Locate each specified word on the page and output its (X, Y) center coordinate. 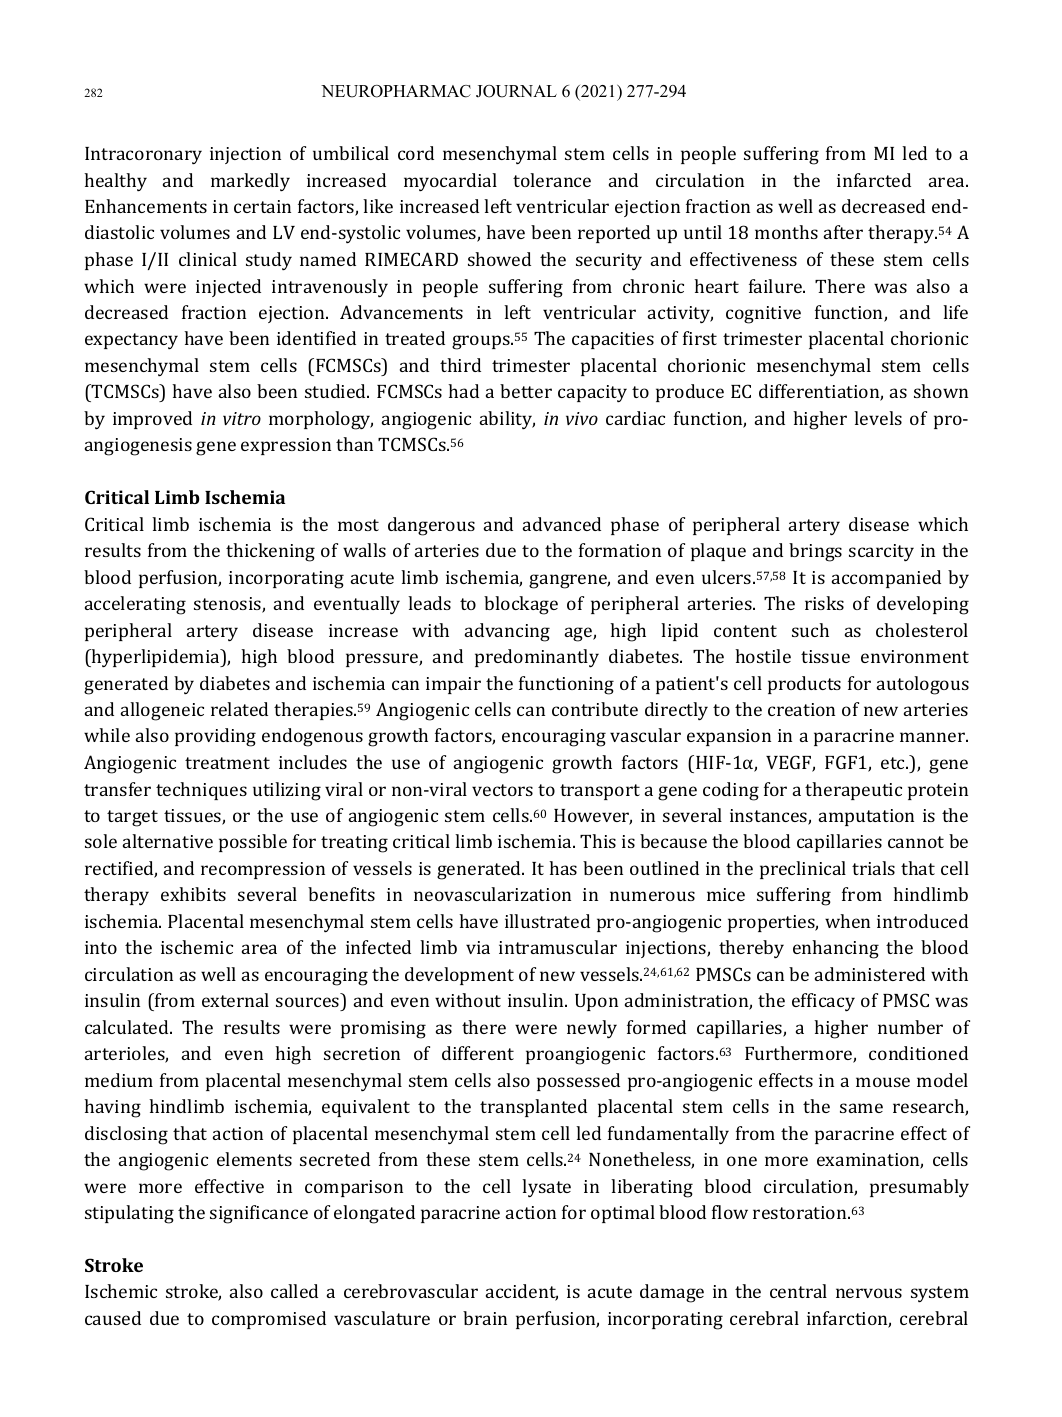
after (843, 232)
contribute (595, 709)
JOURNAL (516, 91)
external (235, 1000)
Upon (596, 1002)
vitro (242, 418)
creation (801, 709)
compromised (269, 1320)
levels (878, 418)
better (526, 391)
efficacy (823, 1002)
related (239, 709)
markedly (250, 182)
